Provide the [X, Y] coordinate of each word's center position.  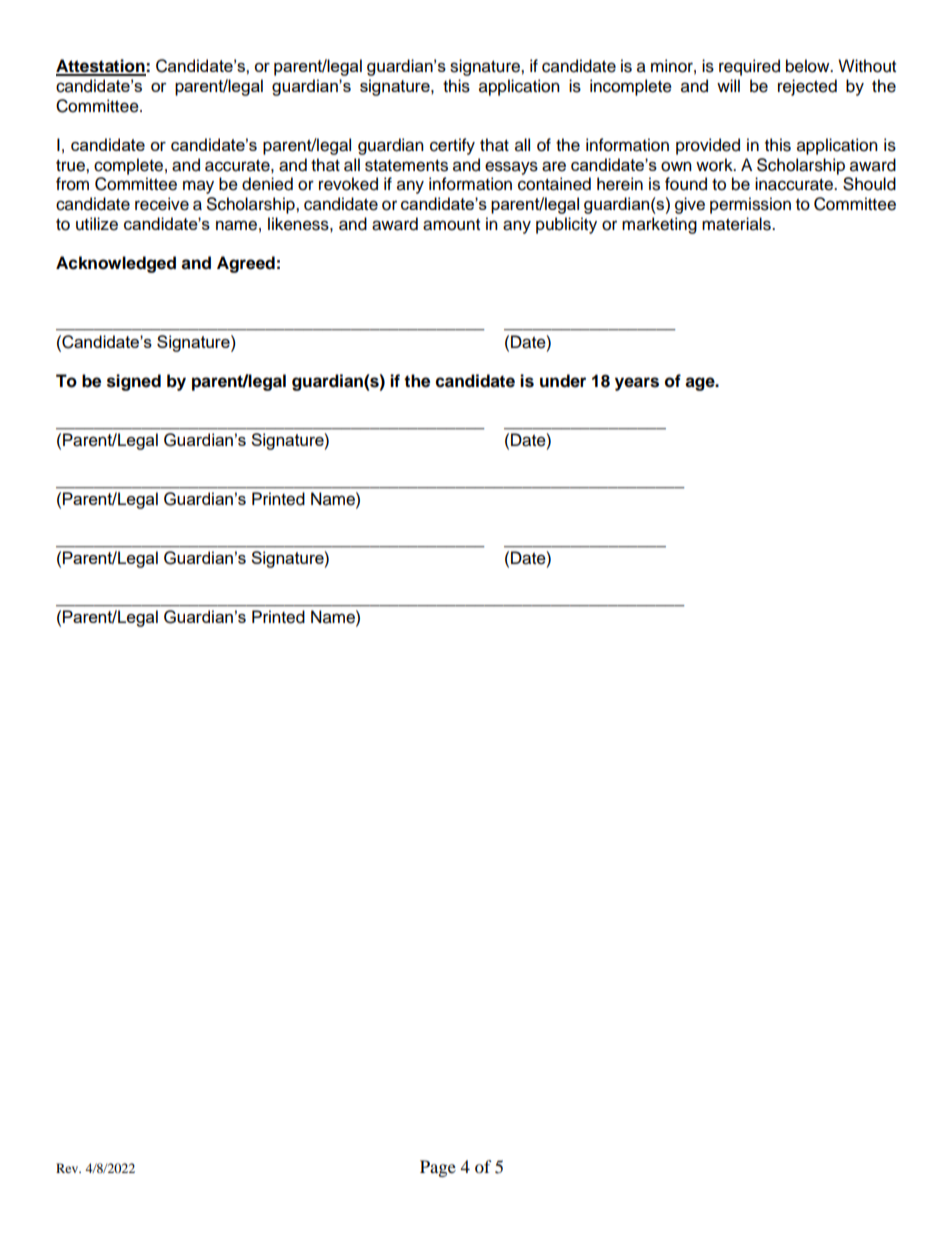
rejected [807, 87]
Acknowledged [116, 264]
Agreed [246, 264]
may [198, 187]
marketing [659, 225]
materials [737, 224]
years [637, 384]
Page [438, 1168]
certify [452, 146]
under [563, 381]
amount [451, 225]
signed [134, 382]
